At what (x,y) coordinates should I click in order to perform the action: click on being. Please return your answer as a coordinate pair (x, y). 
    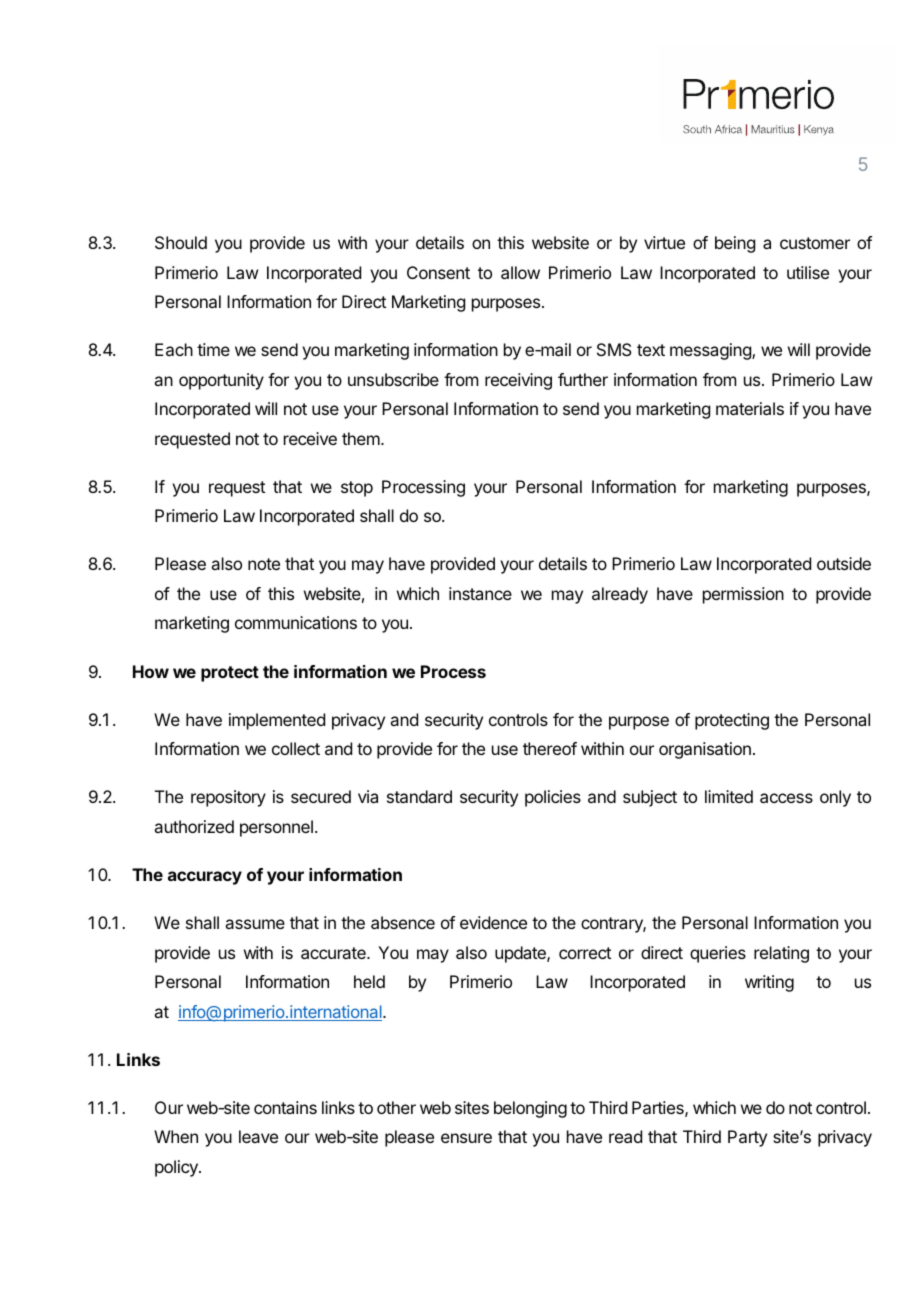
    Looking at the image, I should click on (735, 244).
